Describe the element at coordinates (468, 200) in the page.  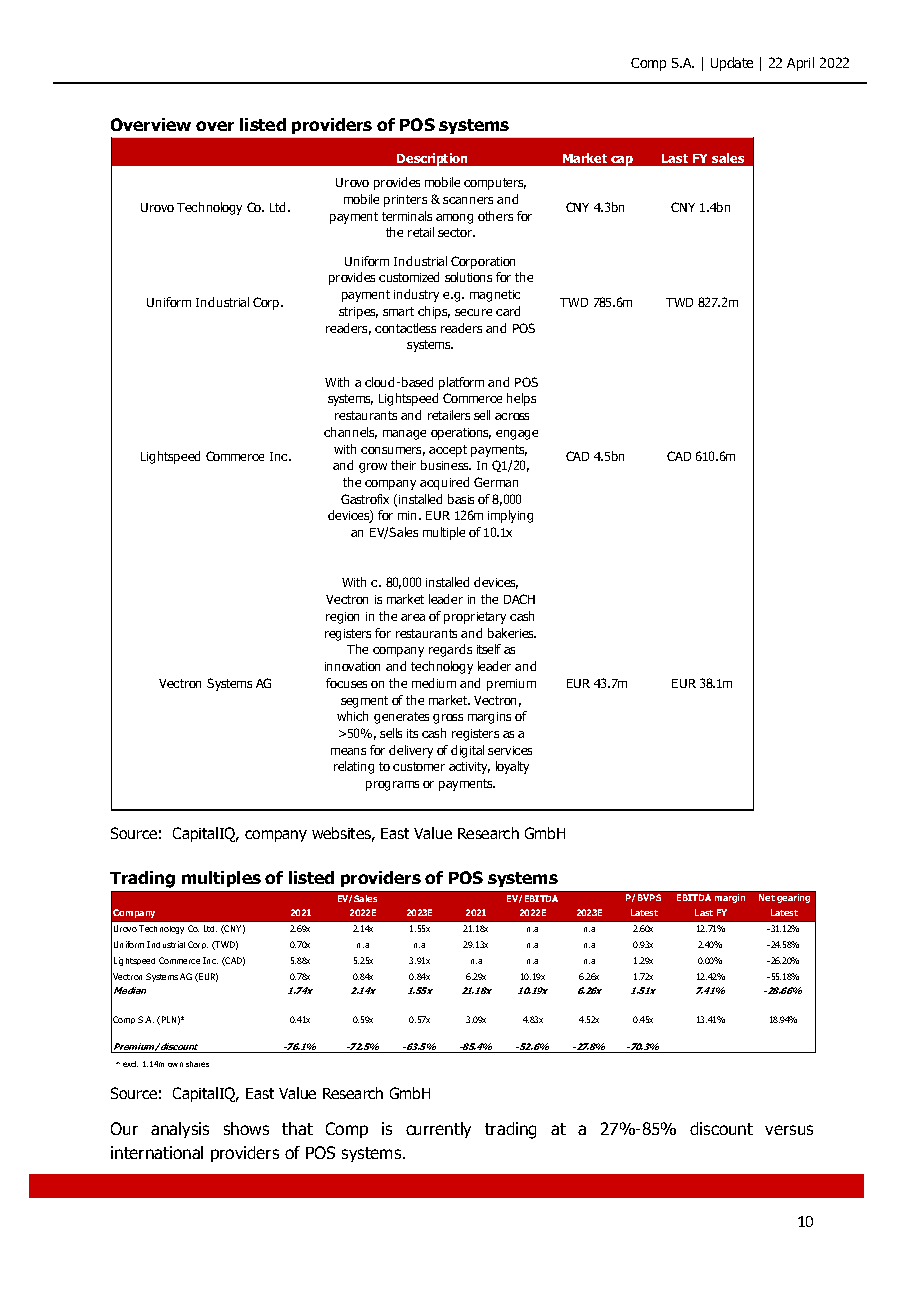
I see `scanners` at that location.
